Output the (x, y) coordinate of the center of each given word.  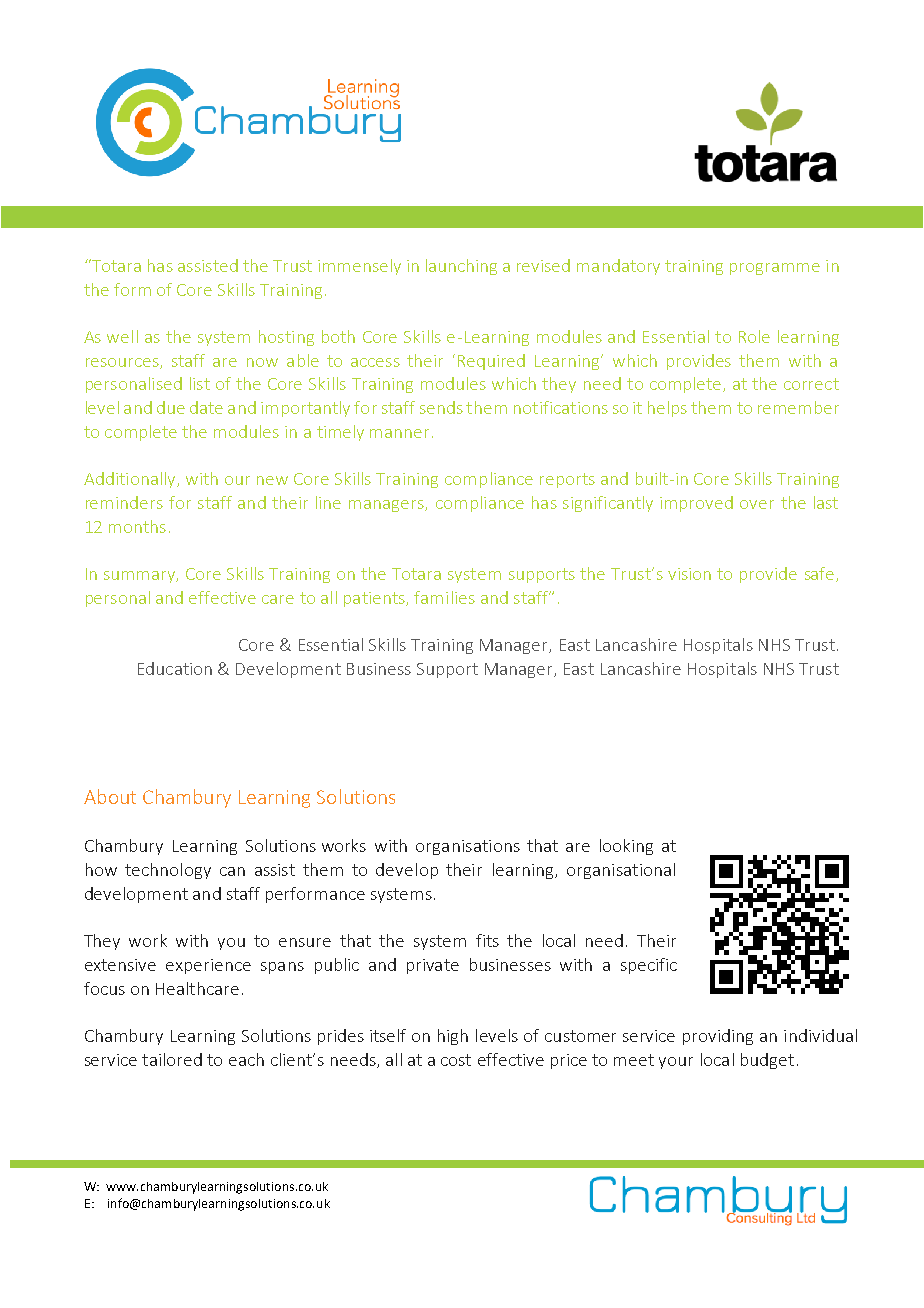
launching (461, 267)
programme (775, 269)
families (444, 597)
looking (626, 847)
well (122, 336)
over (757, 504)
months (137, 526)
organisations (468, 847)
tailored (172, 1059)
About (110, 796)
